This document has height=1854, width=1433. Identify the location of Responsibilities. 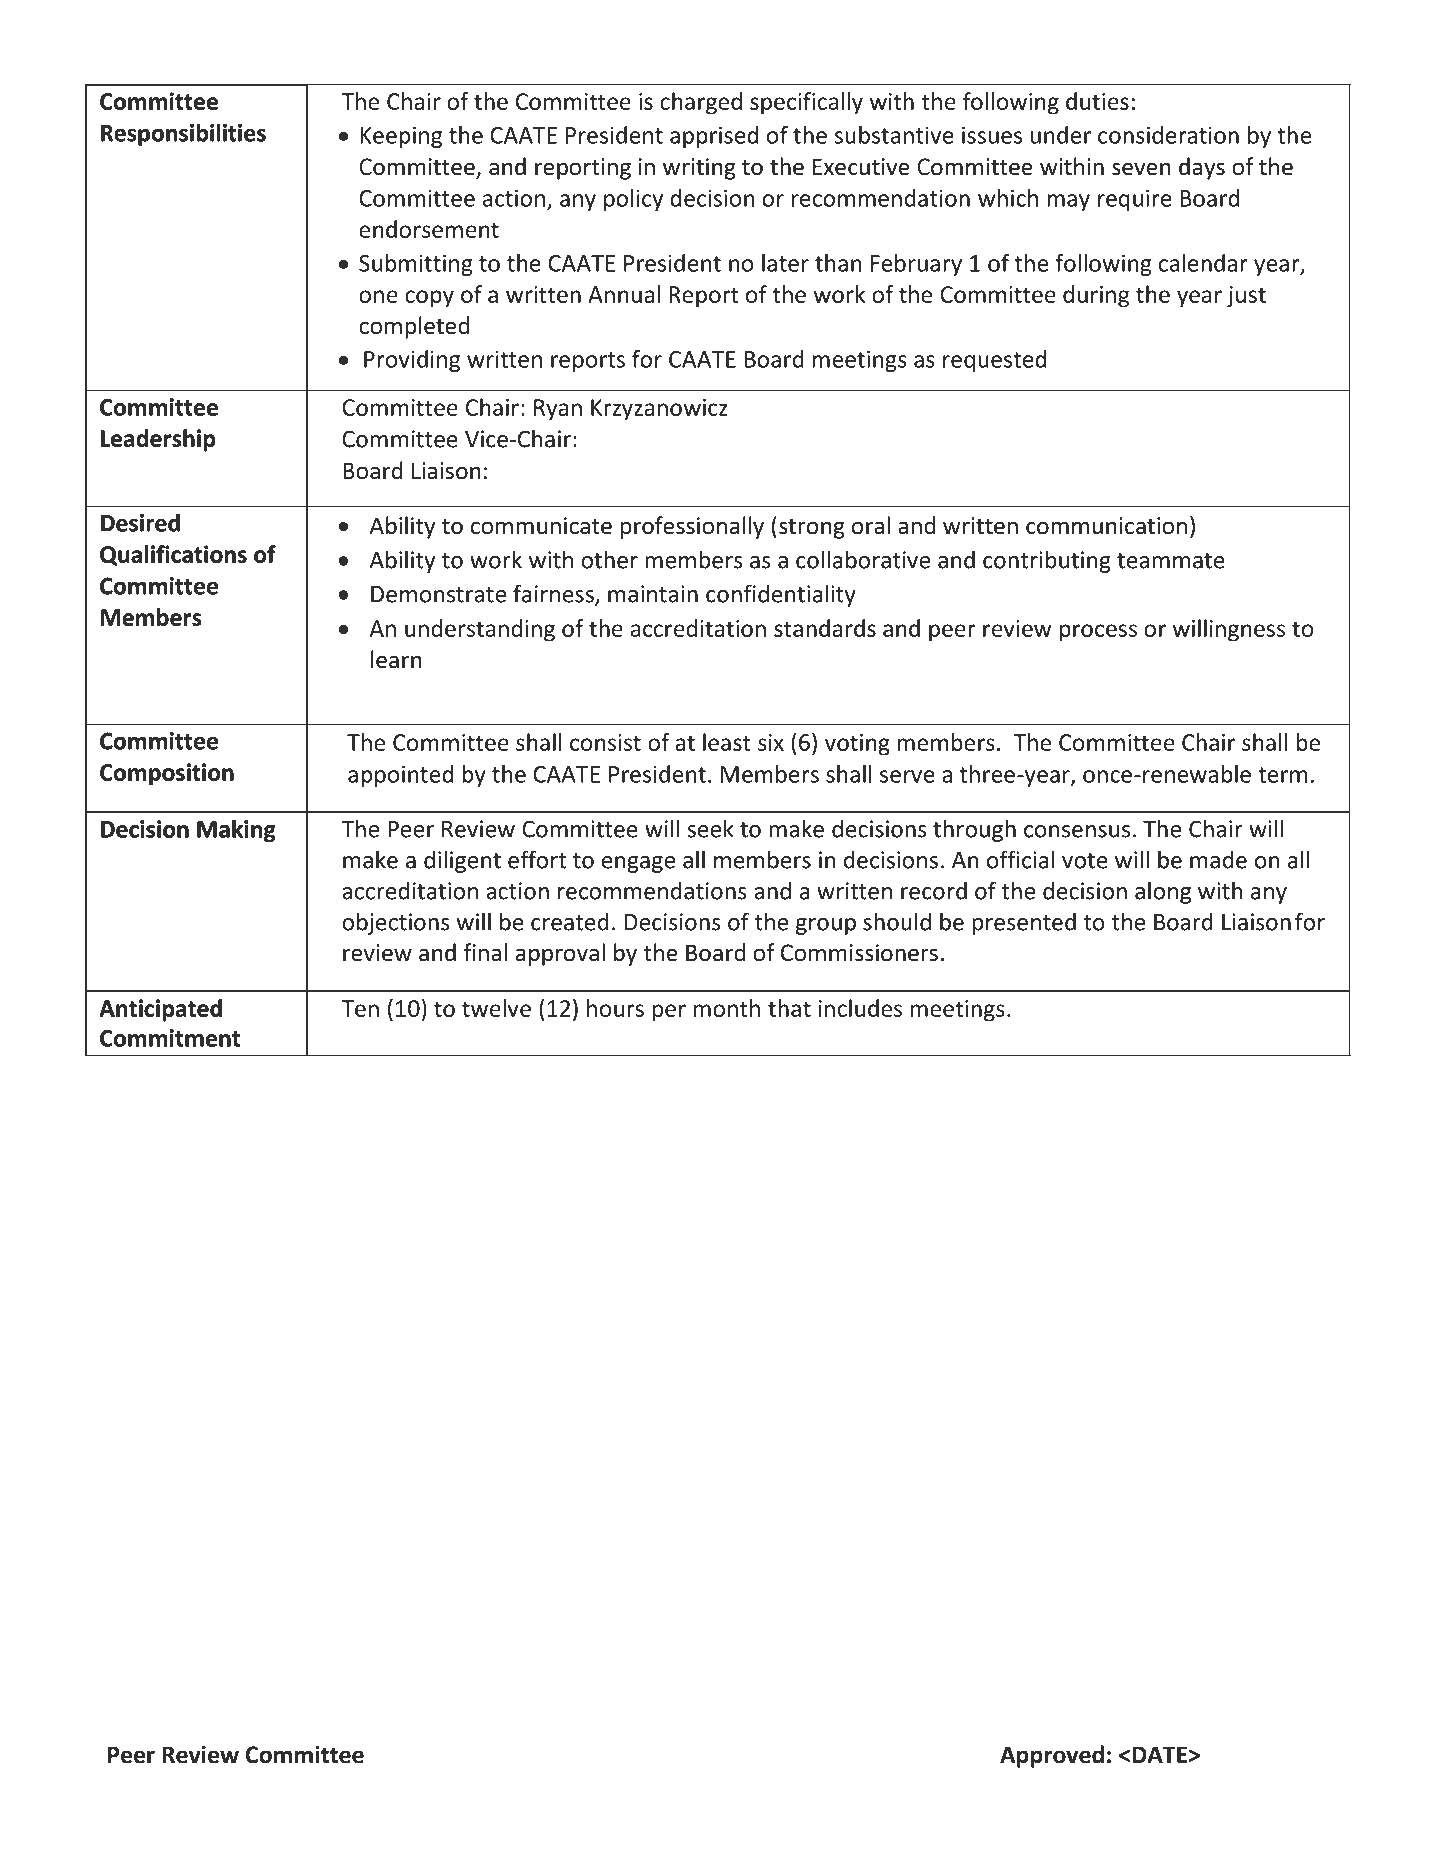
(183, 134).
